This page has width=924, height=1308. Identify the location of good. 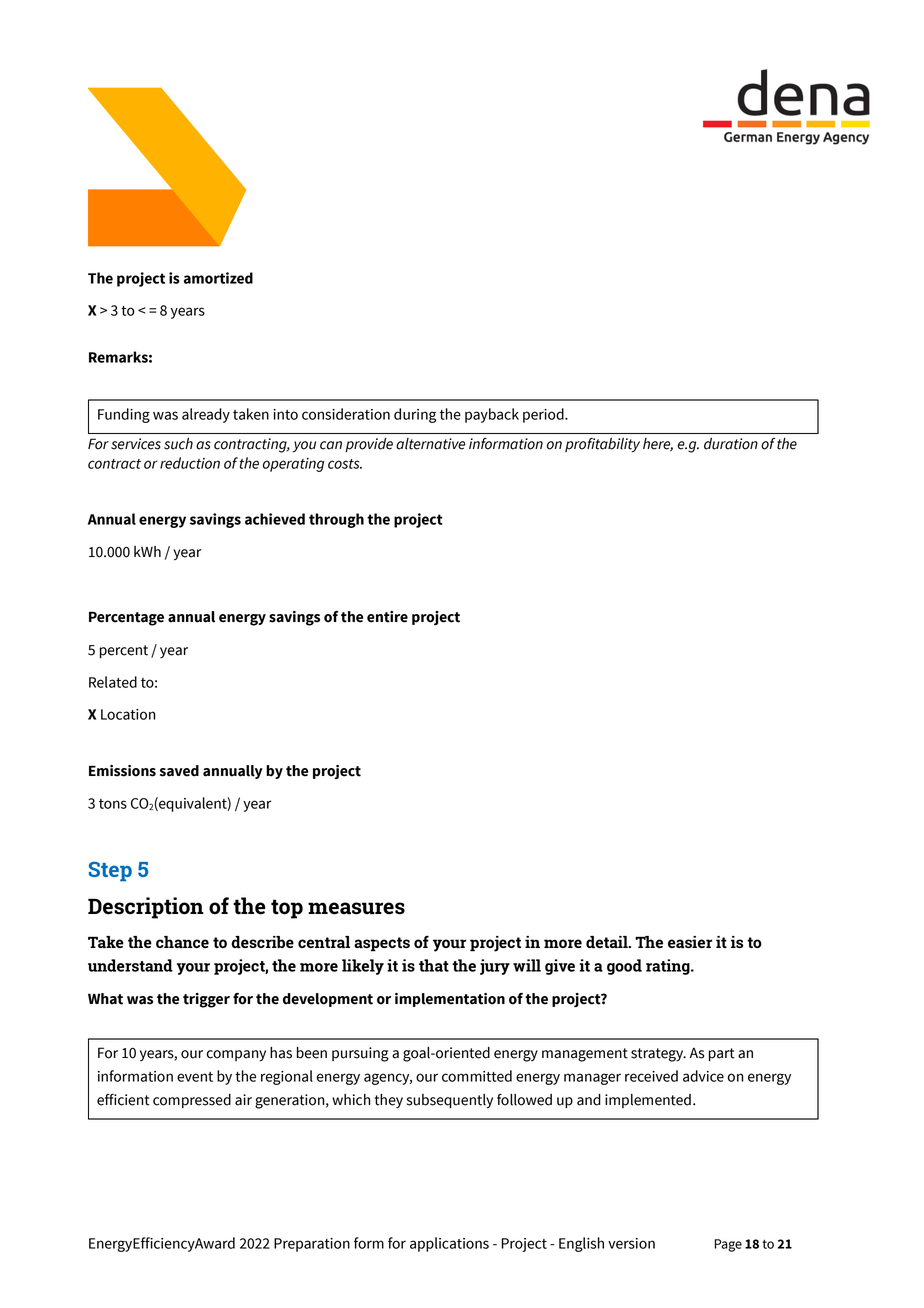
(624, 967).
